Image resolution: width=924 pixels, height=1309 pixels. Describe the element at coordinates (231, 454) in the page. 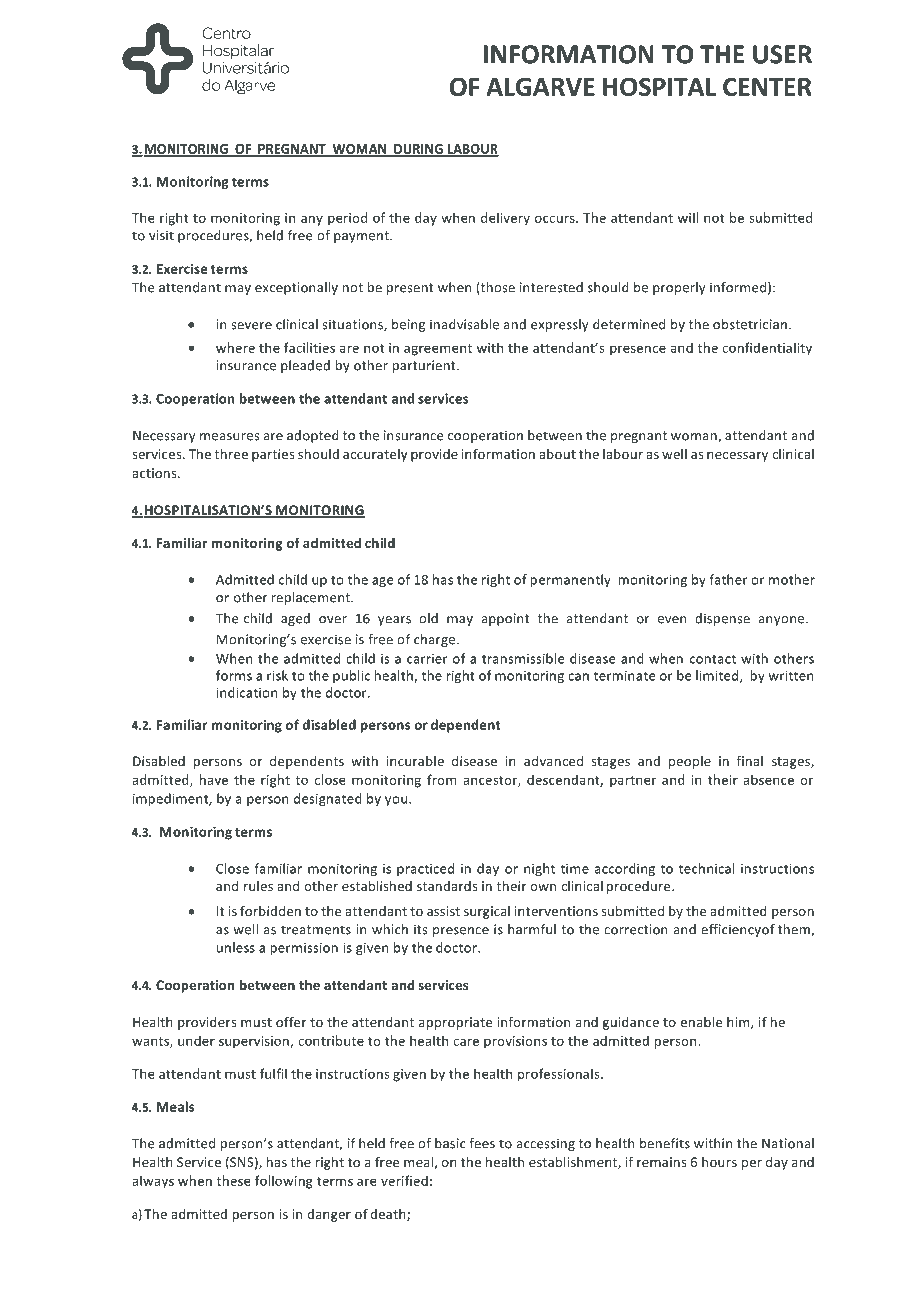

I see `three` at that location.
